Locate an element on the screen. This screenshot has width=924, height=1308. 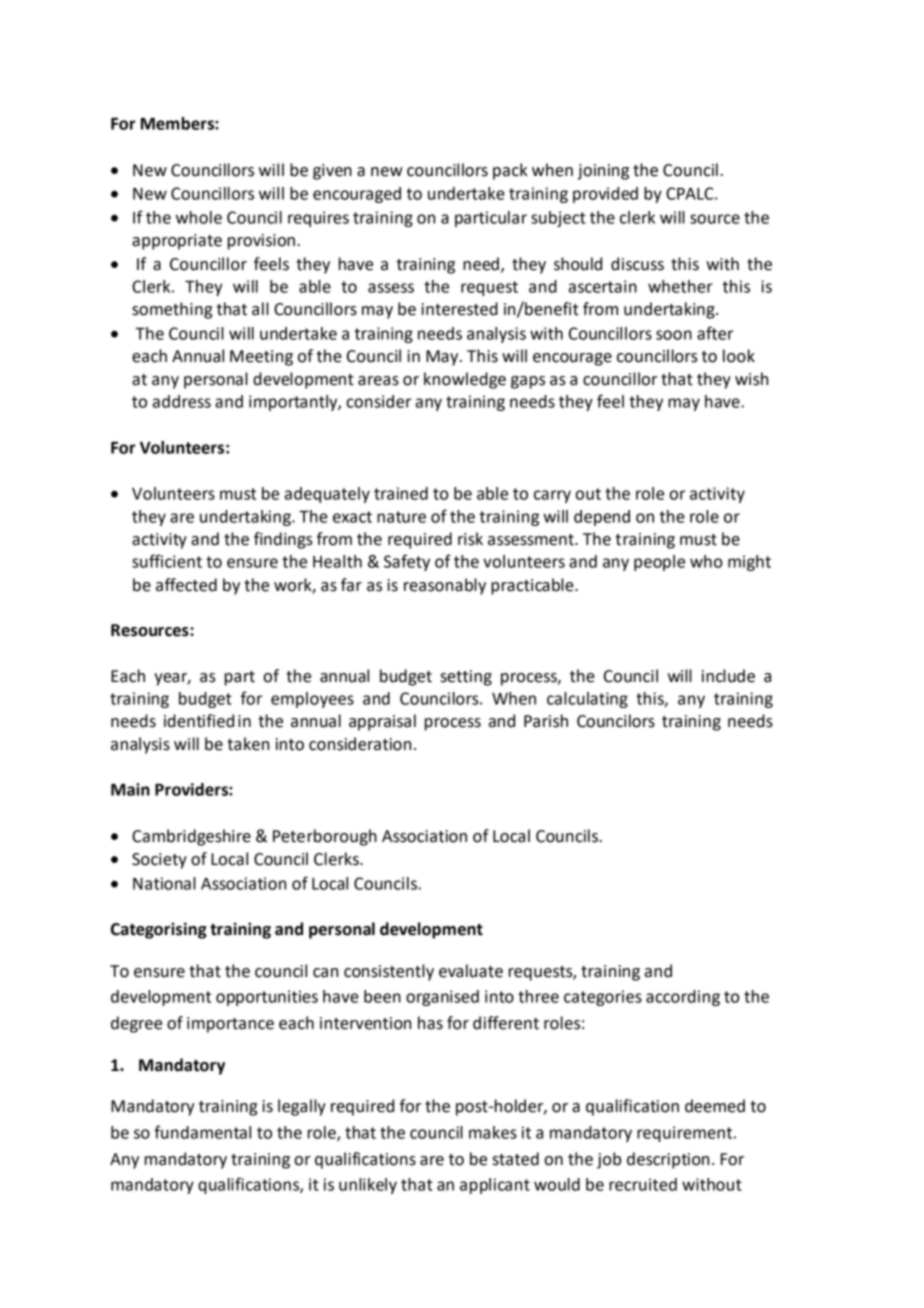
provided is located at coordinates (605, 195).
